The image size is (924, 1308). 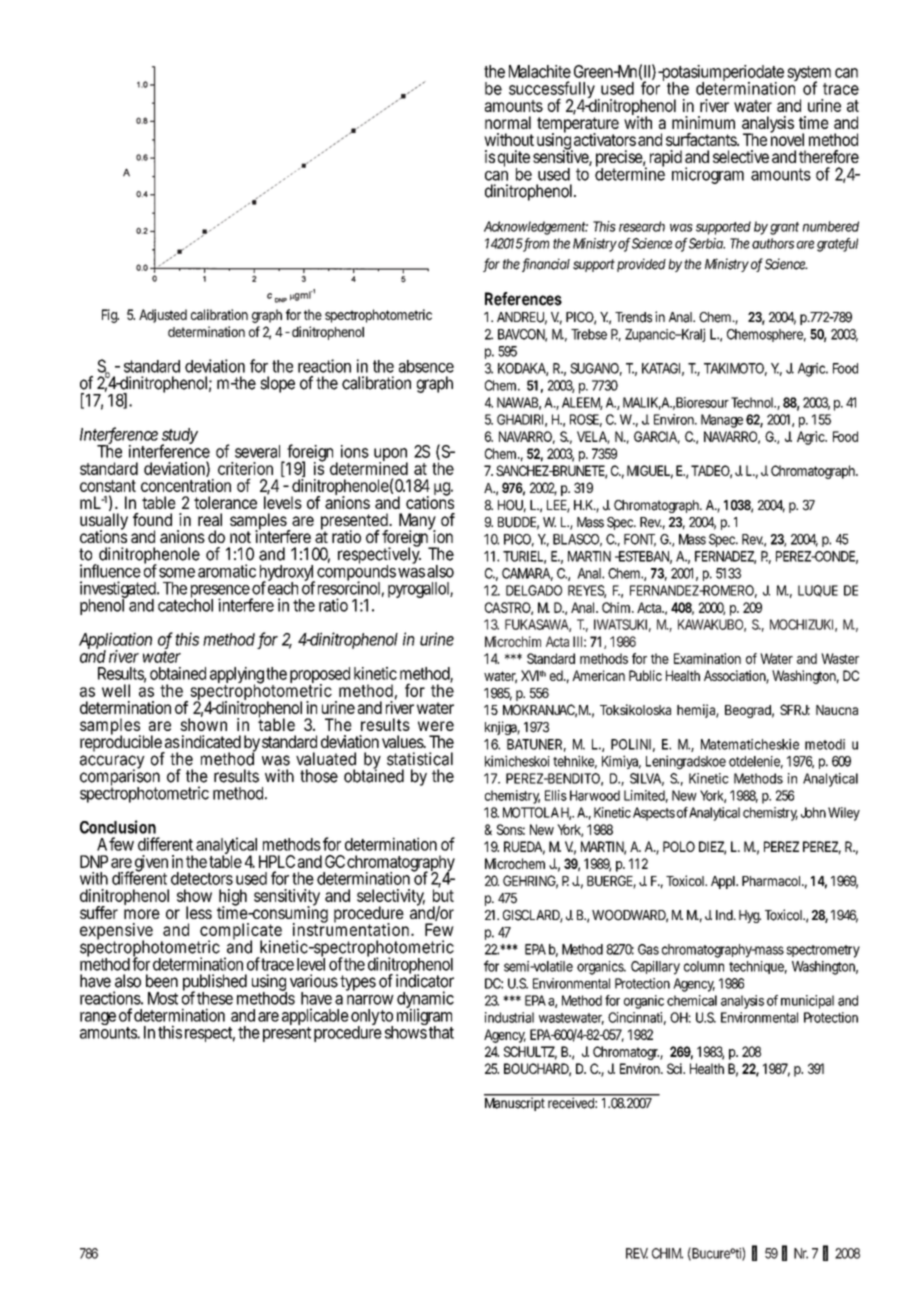 What do you see at coordinates (163, 316) in the screenshot?
I see `Adjusted` at bounding box center [163, 316].
